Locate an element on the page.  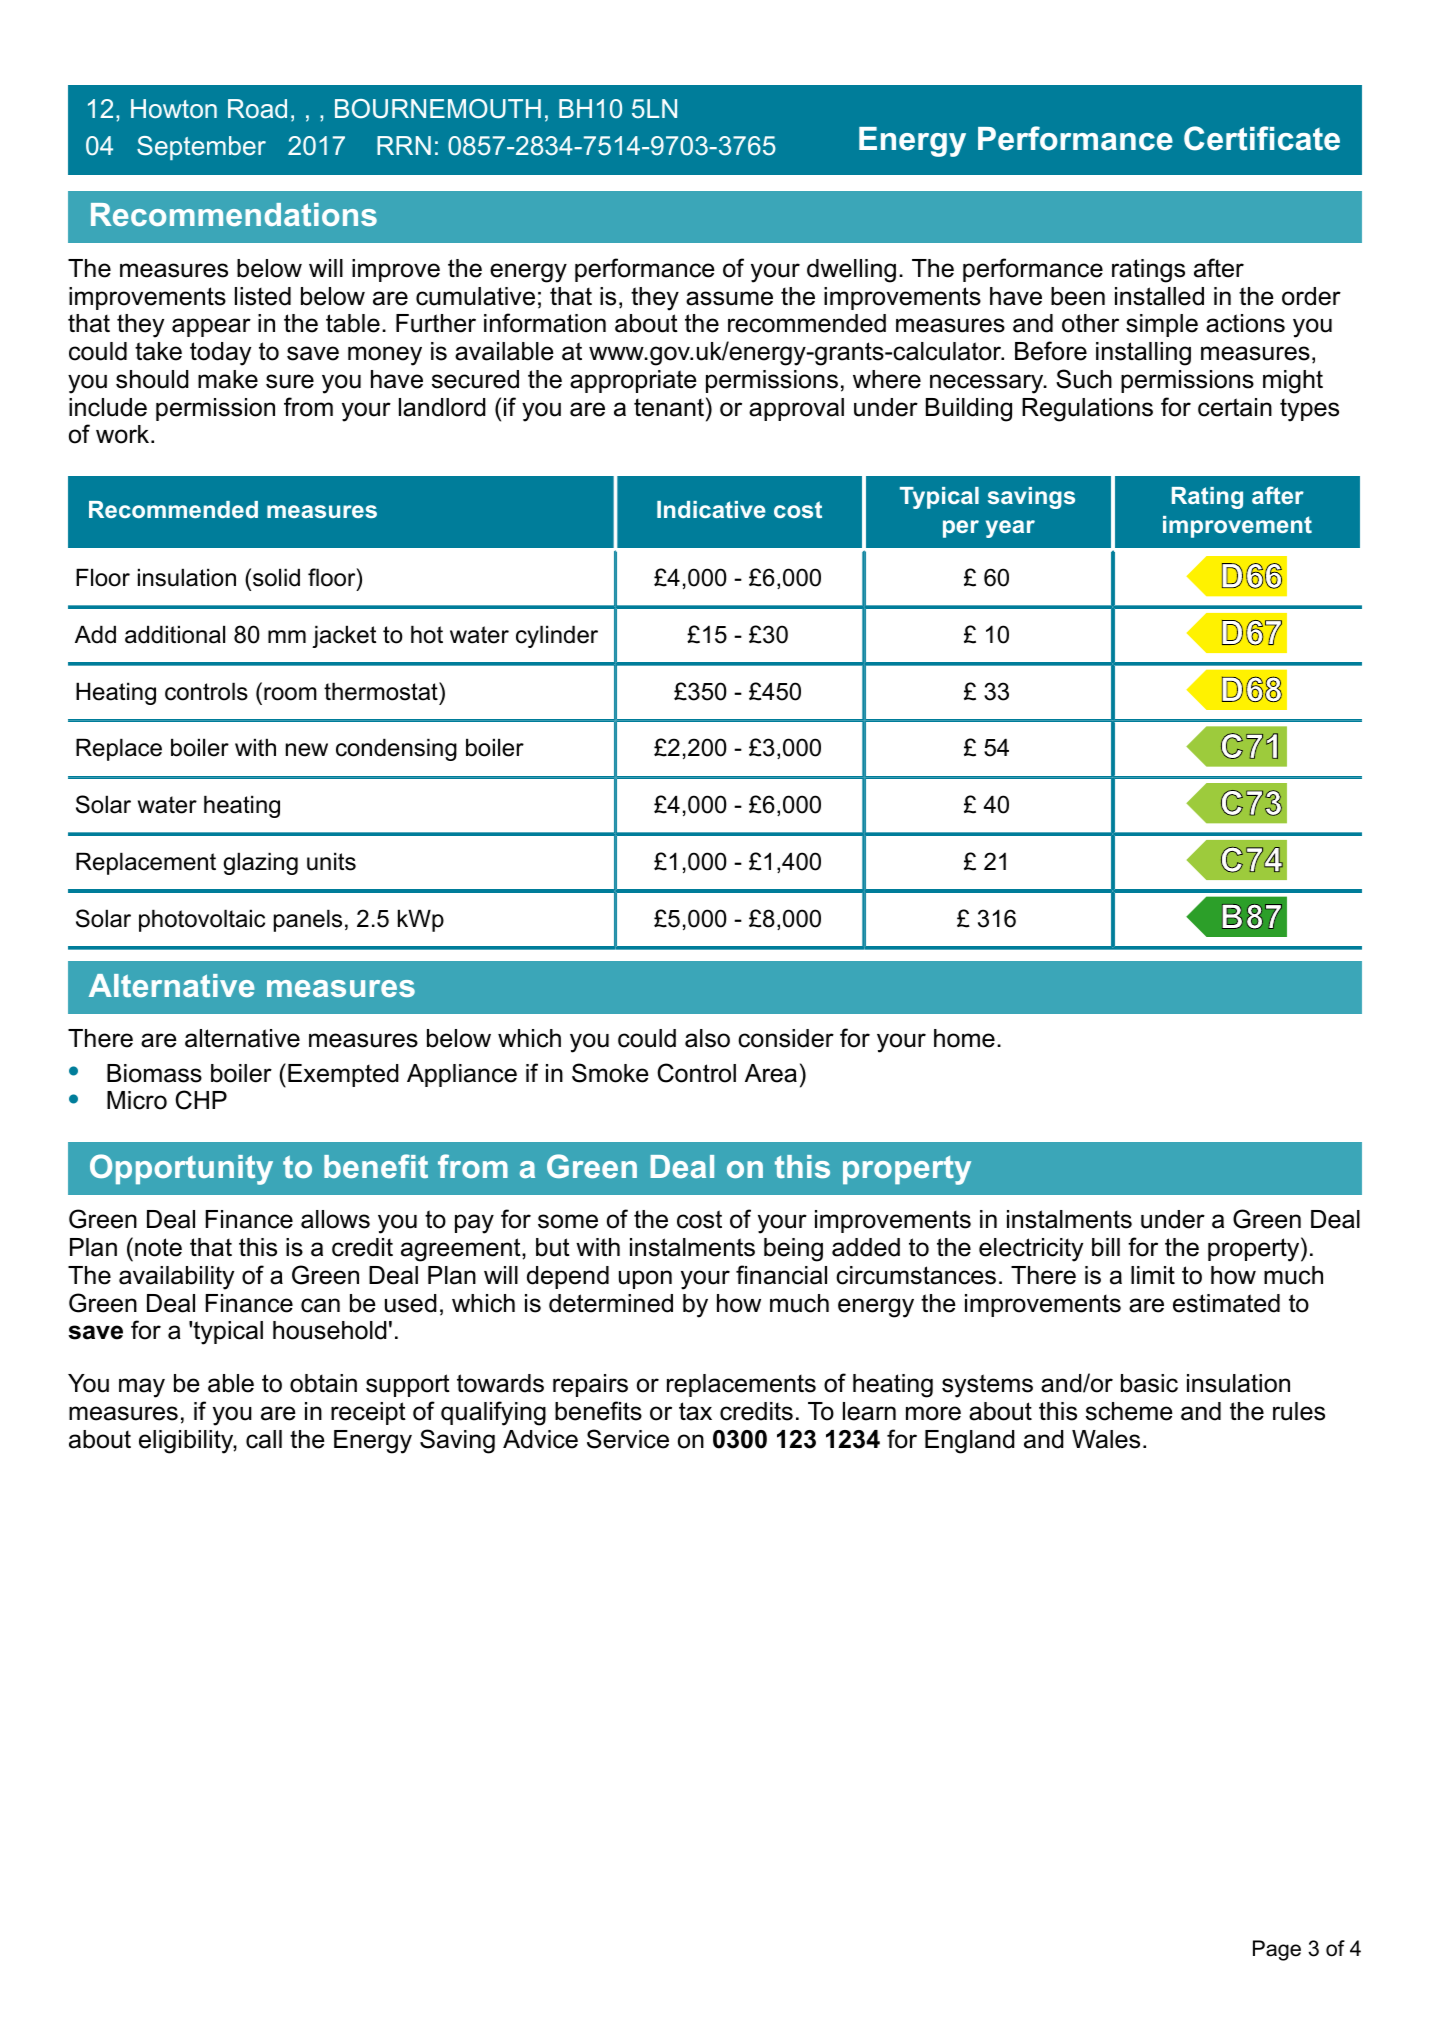
Certificate is located at coordinates (1262, 138).
